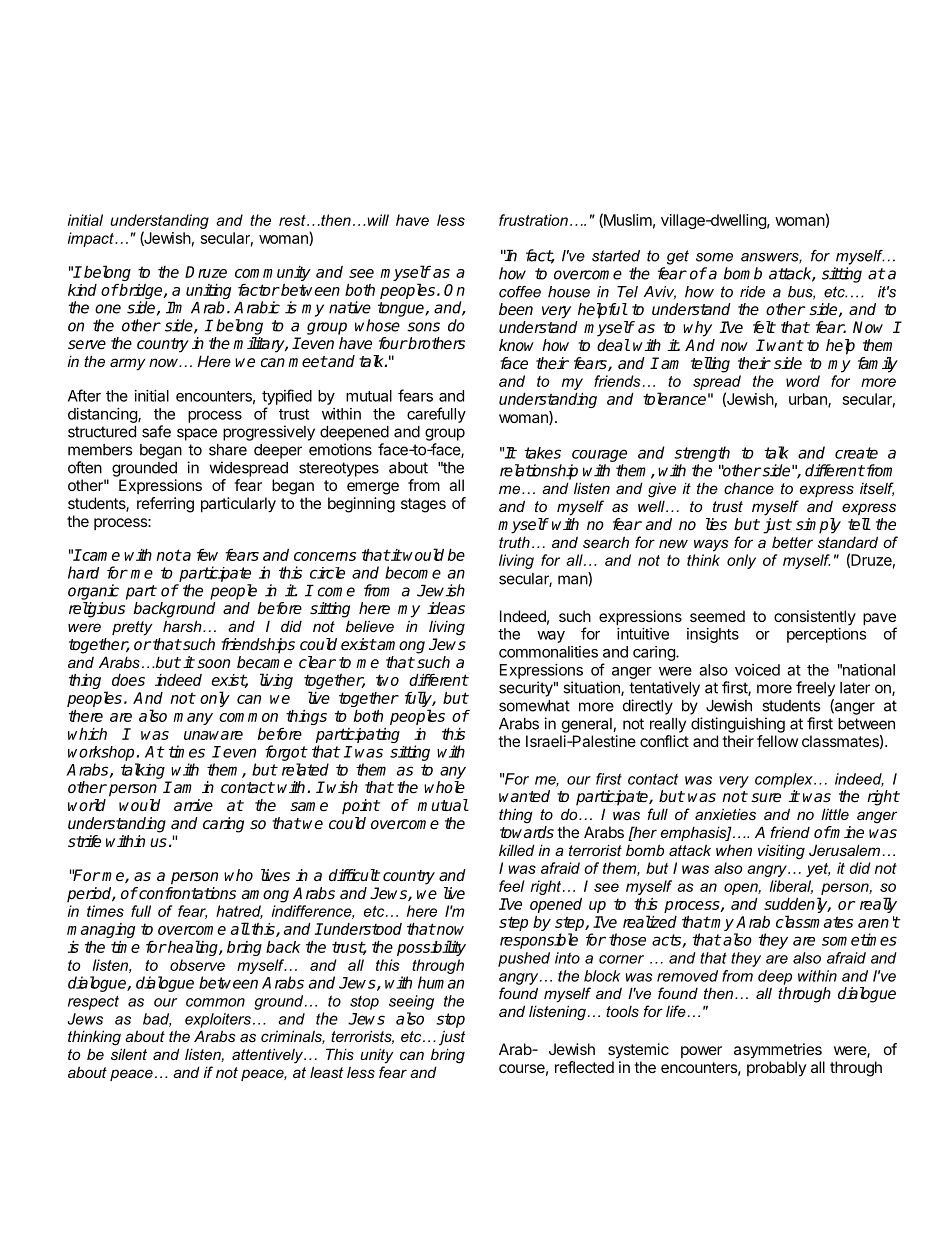 The height and width of the document is (1233, 952). What do you see at coordinates (818, 526) in the document?
I see `simply` at bounding box center [818, 526].
